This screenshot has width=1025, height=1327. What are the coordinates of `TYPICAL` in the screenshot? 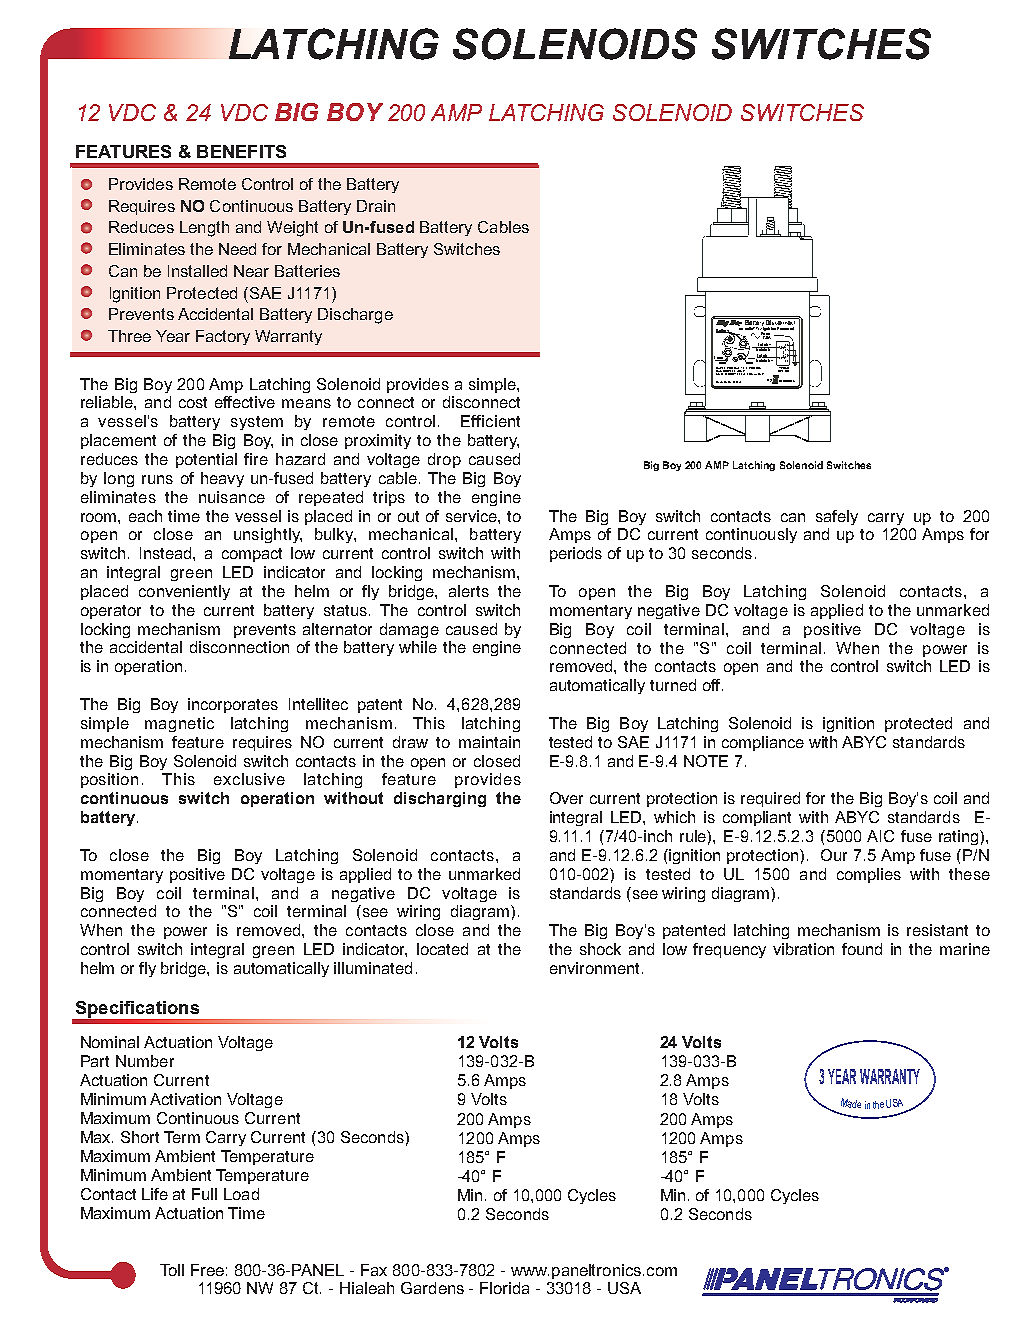 It's located at (783, 367).
